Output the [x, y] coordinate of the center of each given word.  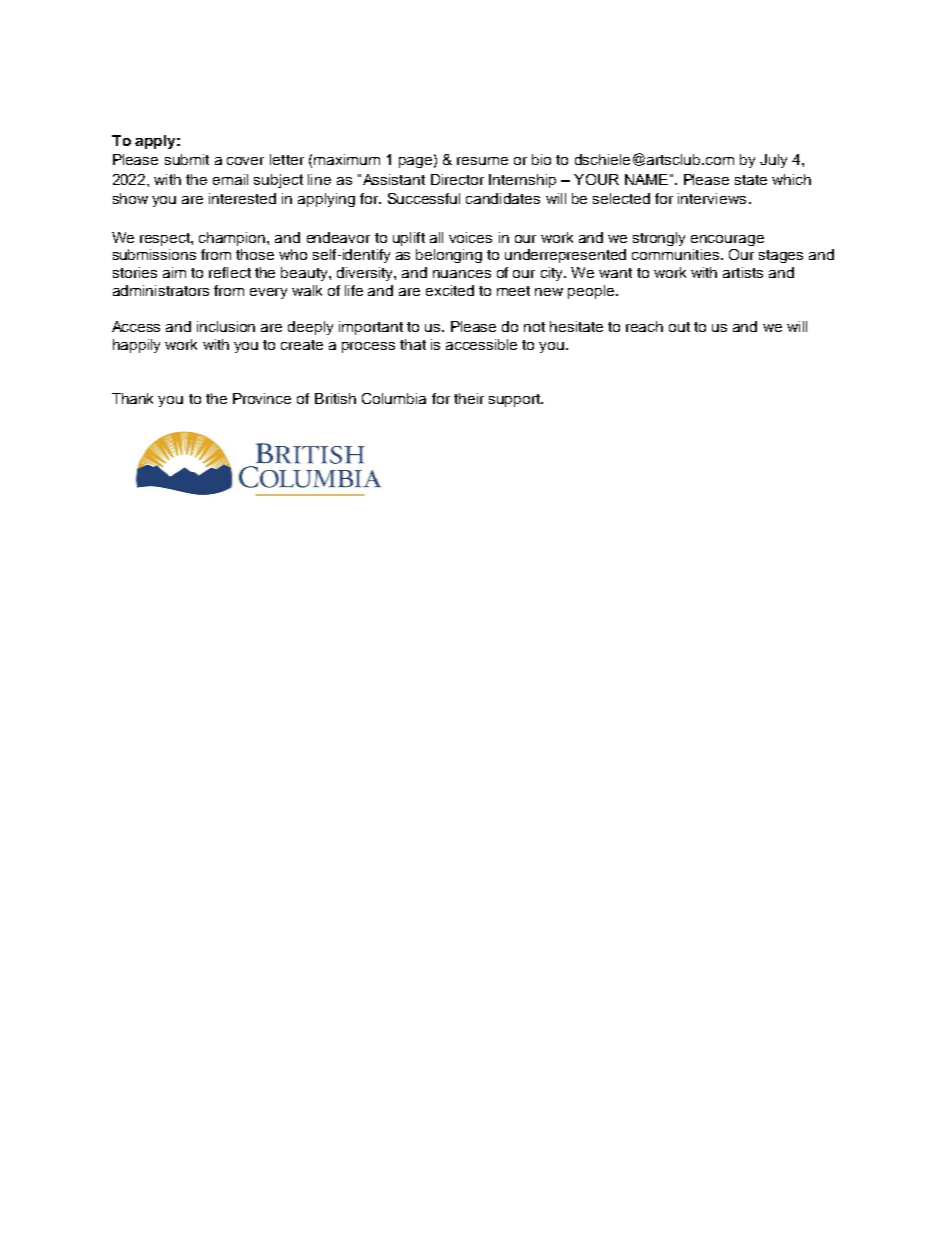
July [773, 161]
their [469, 398]
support [516, 400]
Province [262, 398]
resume [482, 161]
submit [187, 159]
